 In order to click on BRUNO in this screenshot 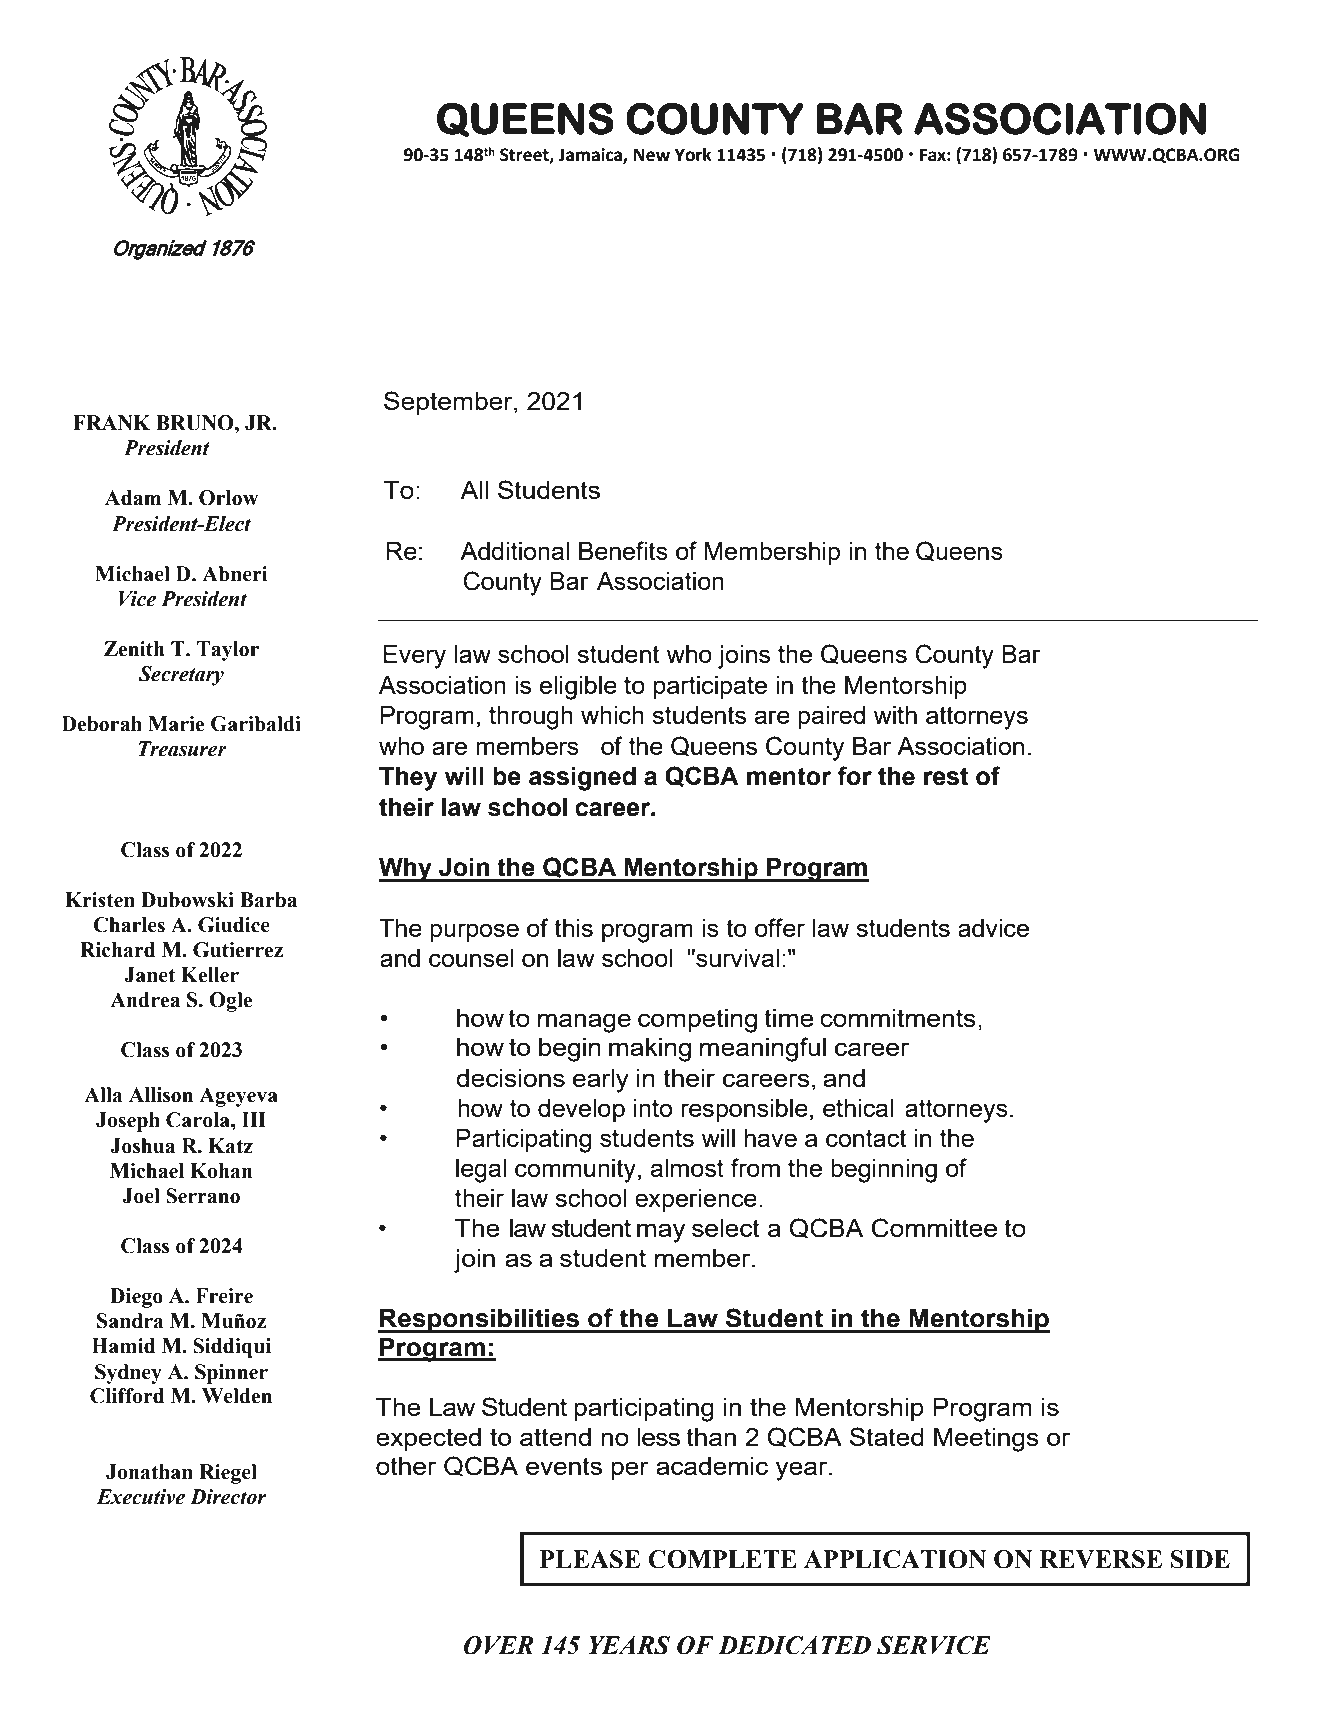, I will do `click(196, 423)`.
